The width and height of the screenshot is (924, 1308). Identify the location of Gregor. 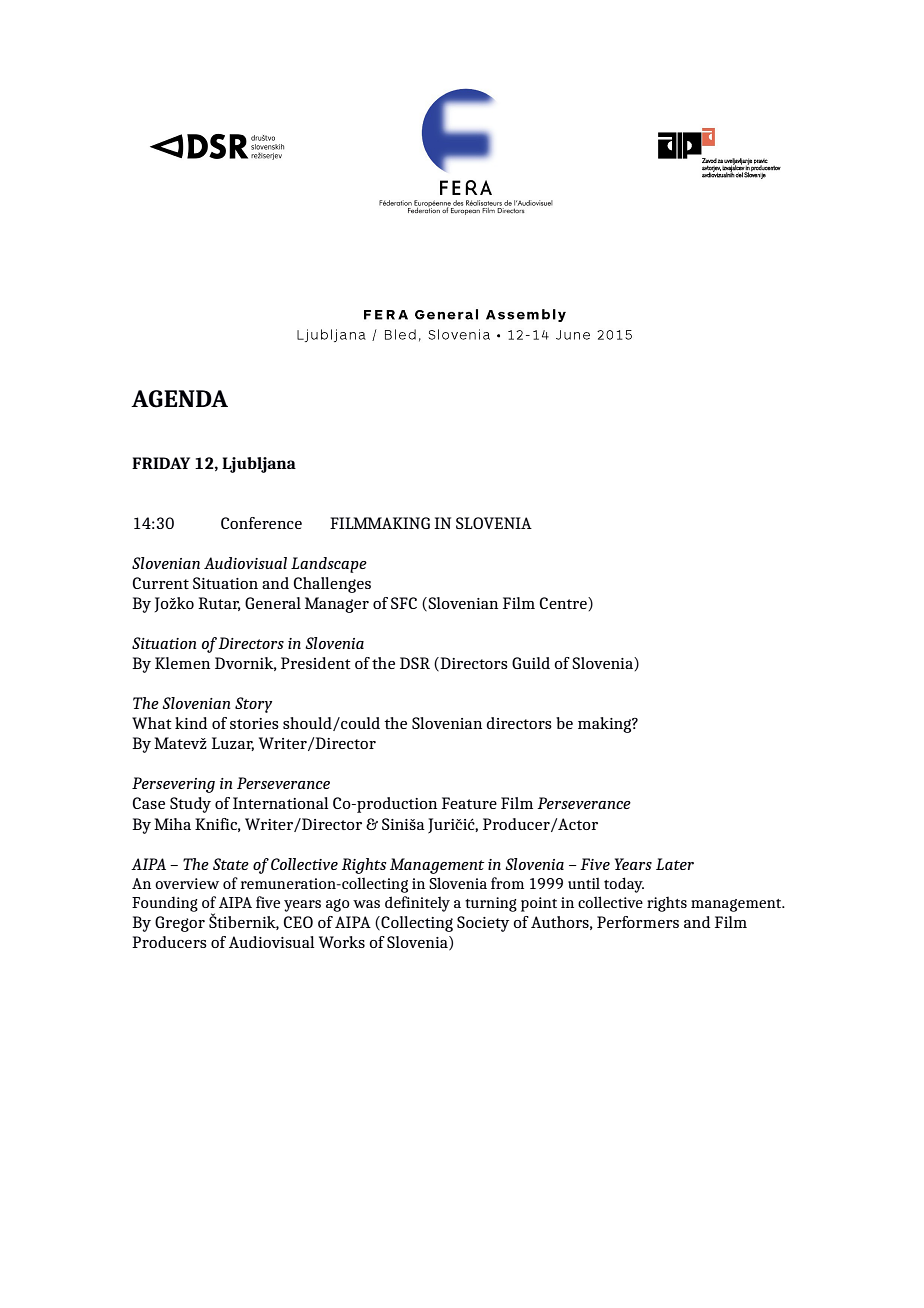
(180, 924).
